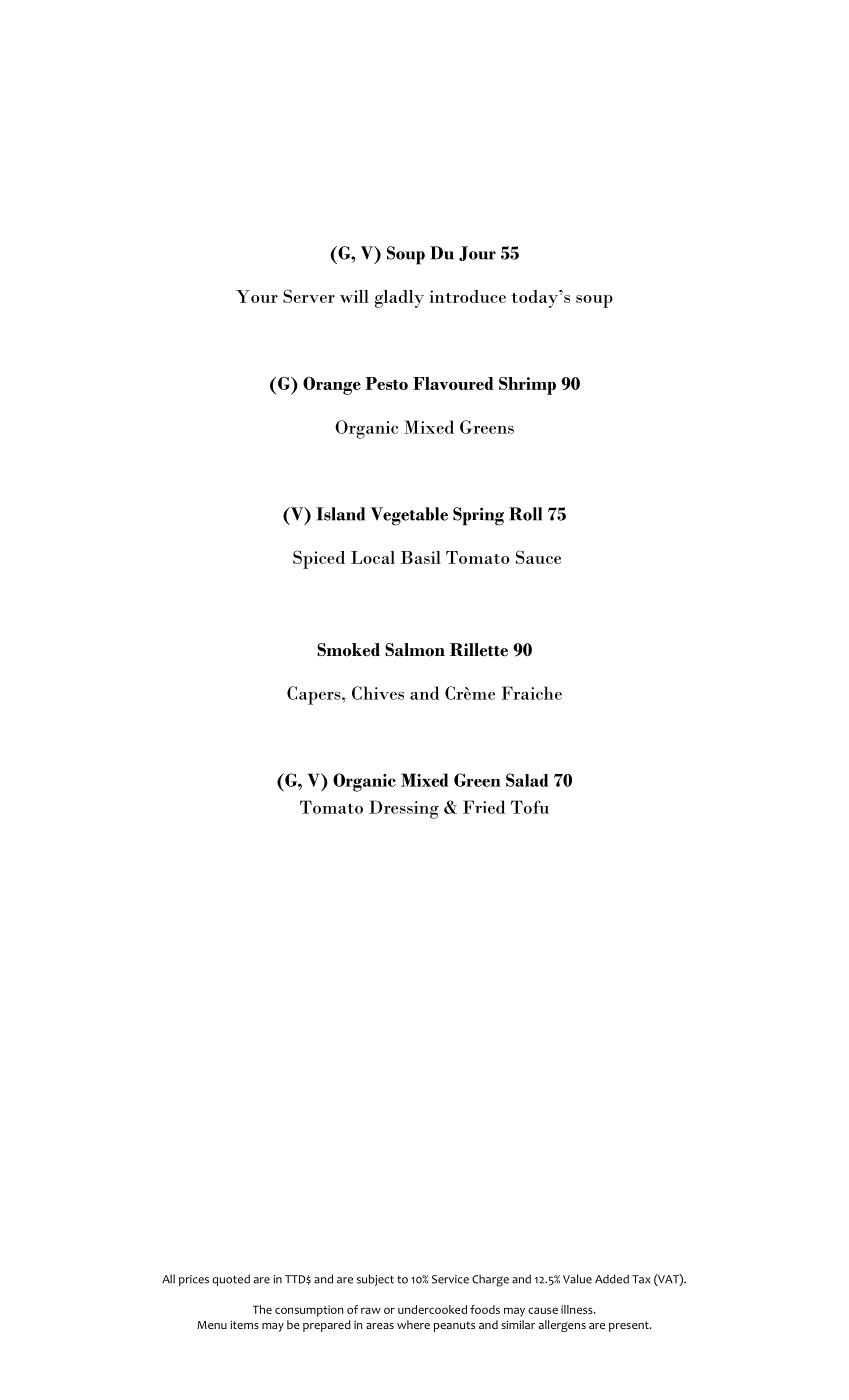 This page has width=849, height=1400. What do you see at coordinates (262, 1309) in the page?
I see `The` at bounding box center [262, 1309].
